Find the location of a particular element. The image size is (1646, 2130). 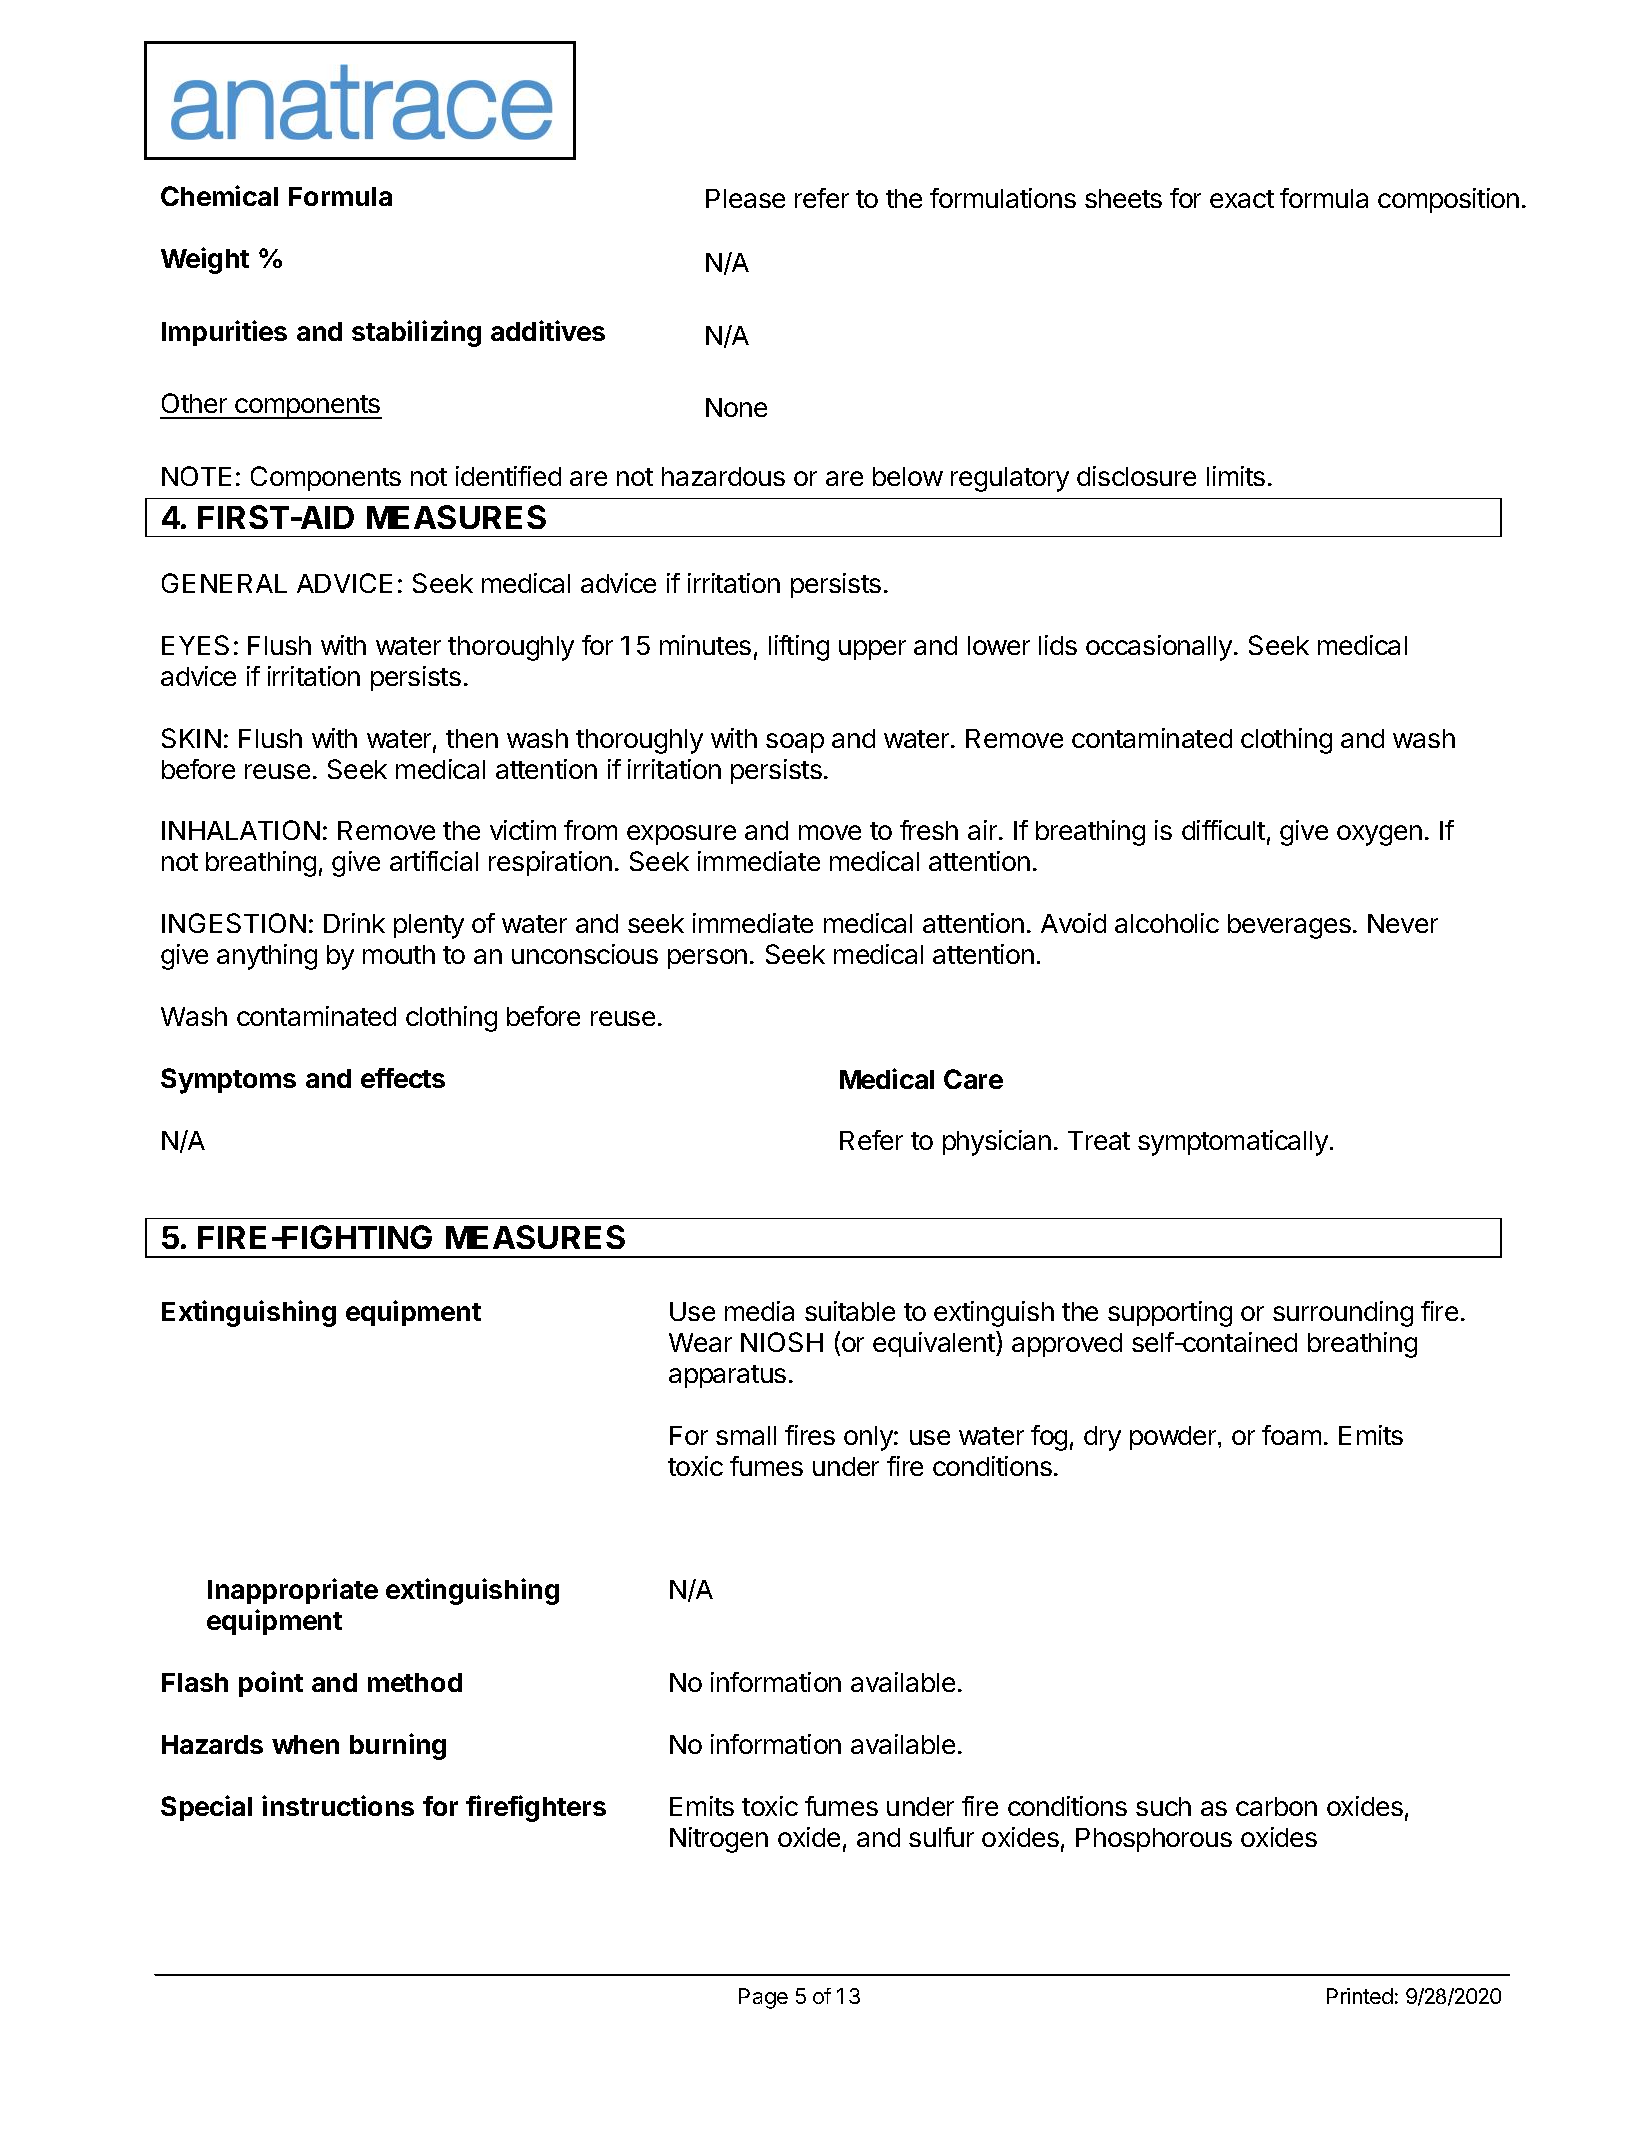

Please is located at coordinates (745, 198).
